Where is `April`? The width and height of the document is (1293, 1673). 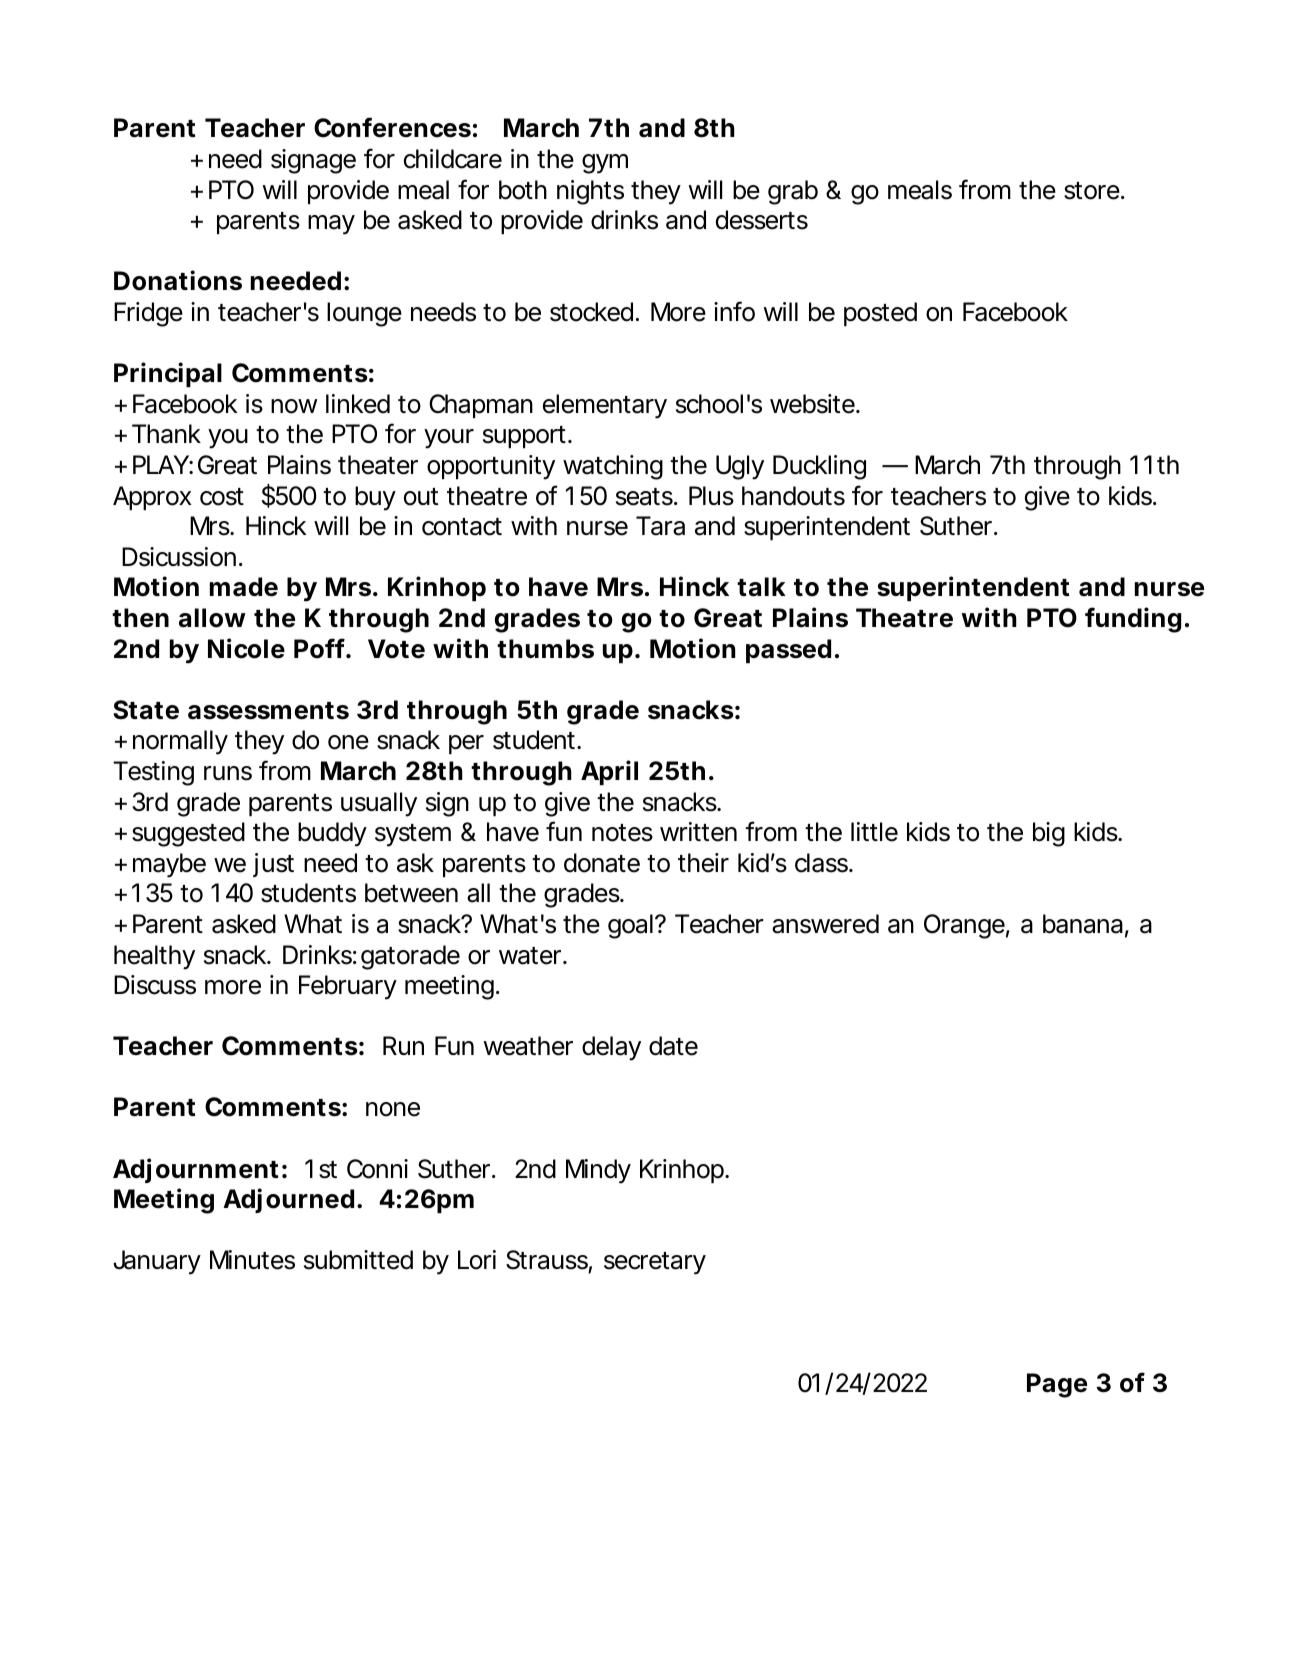
April is located at coordinates (609, 772).
